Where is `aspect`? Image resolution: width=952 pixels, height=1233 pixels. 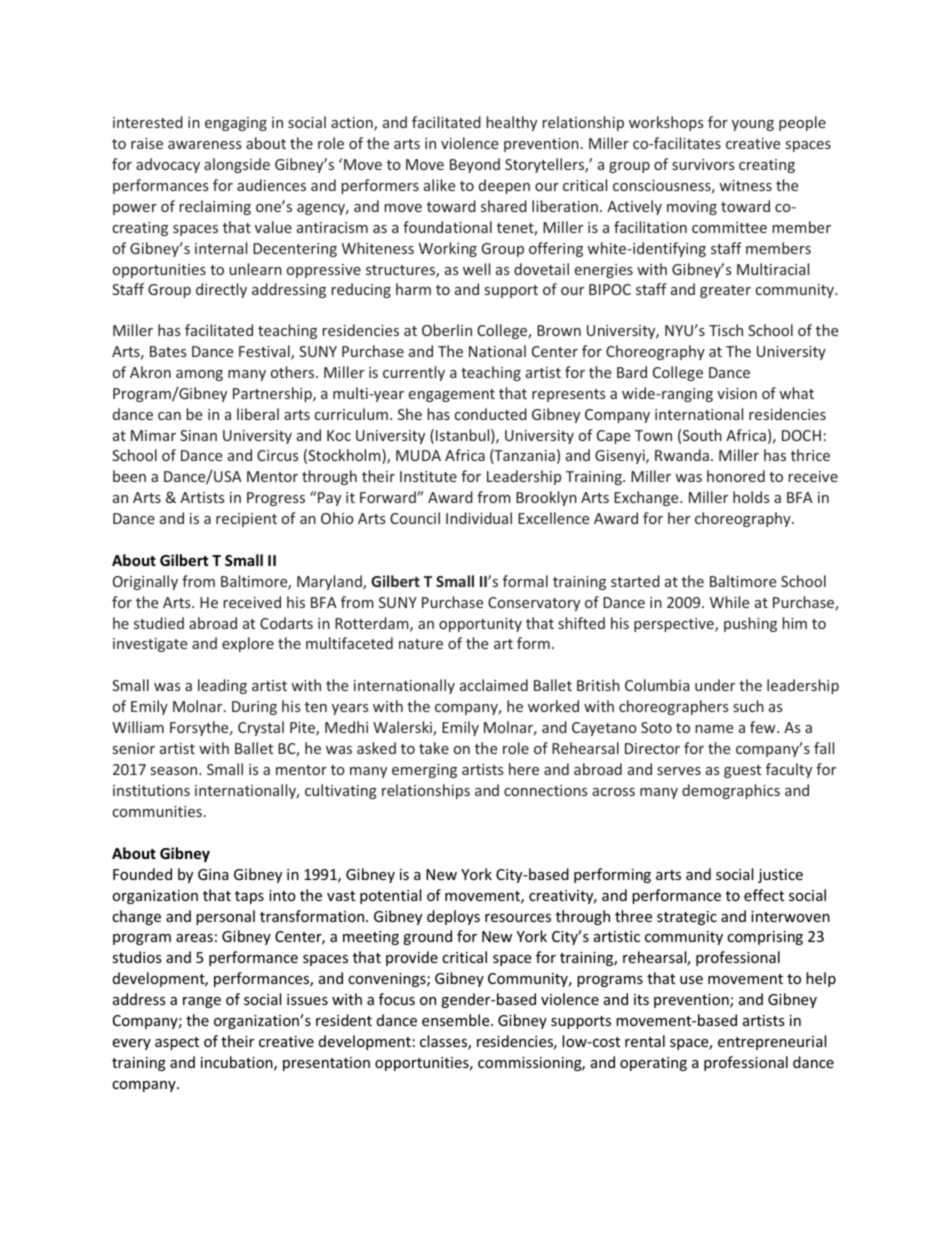
aspect is located at coordinates (177, 1043).
